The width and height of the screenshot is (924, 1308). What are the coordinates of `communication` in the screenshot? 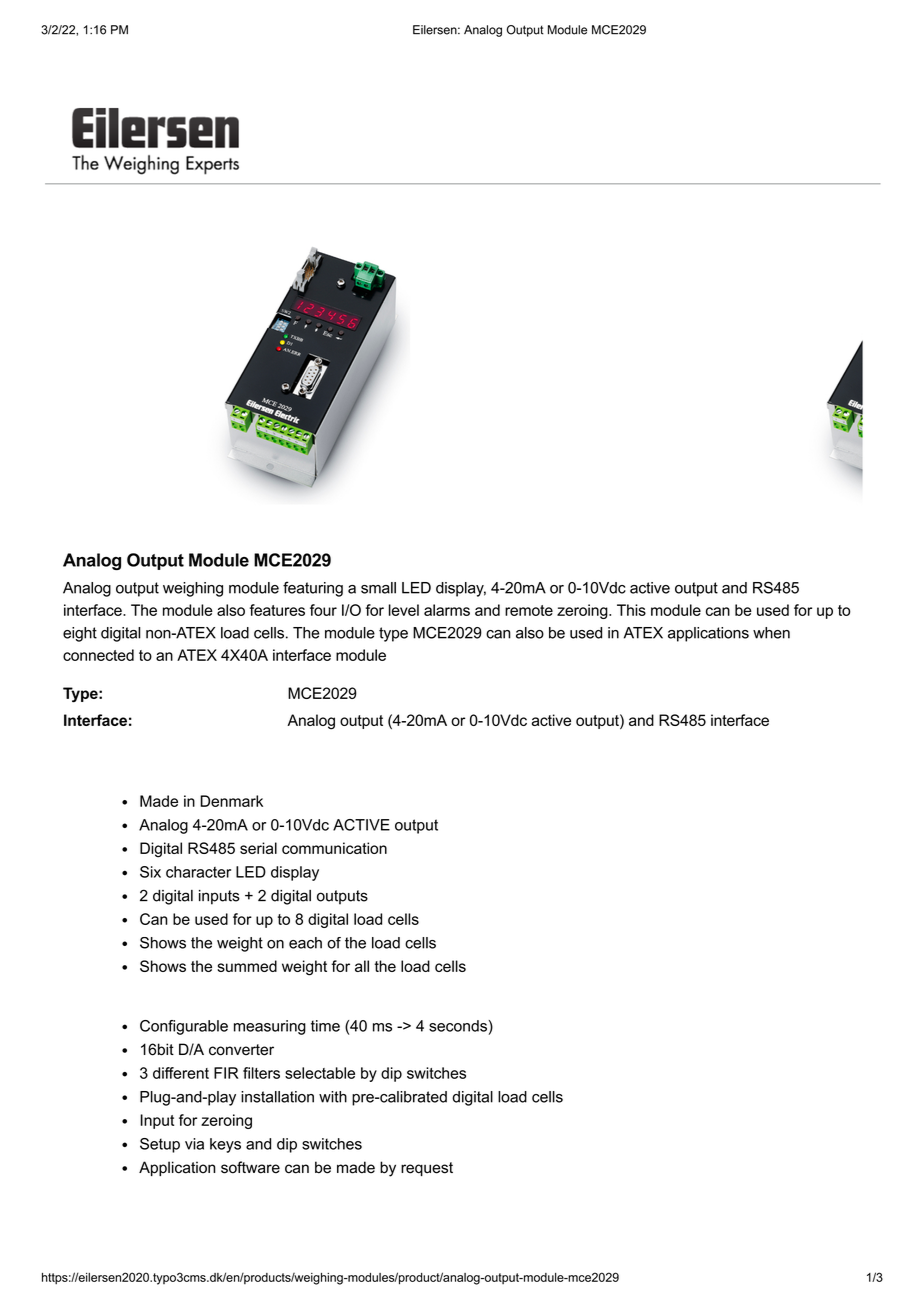 It's located at (334, 848).
